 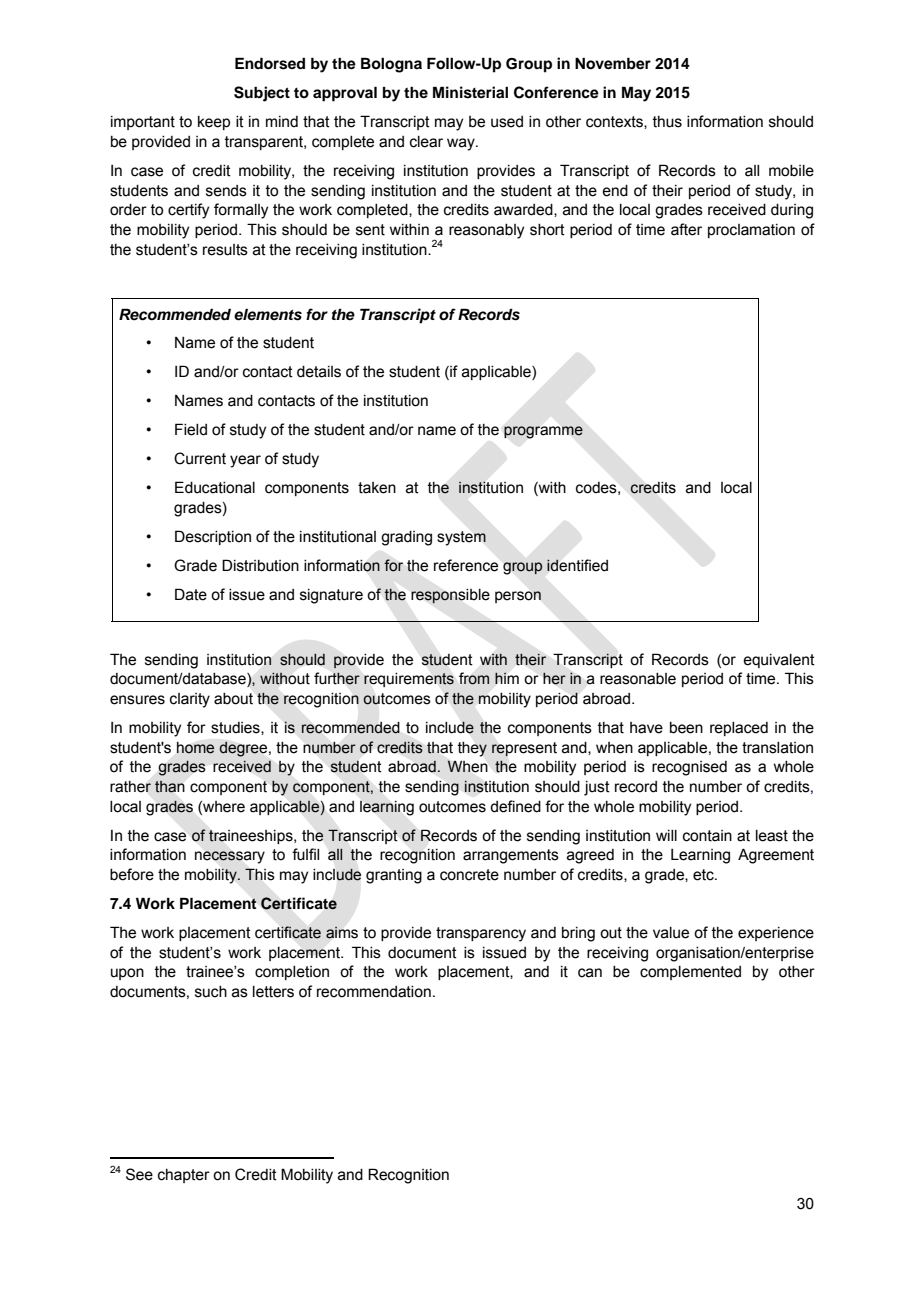 I want to click on chapter, so click(x=184, y=1176).
